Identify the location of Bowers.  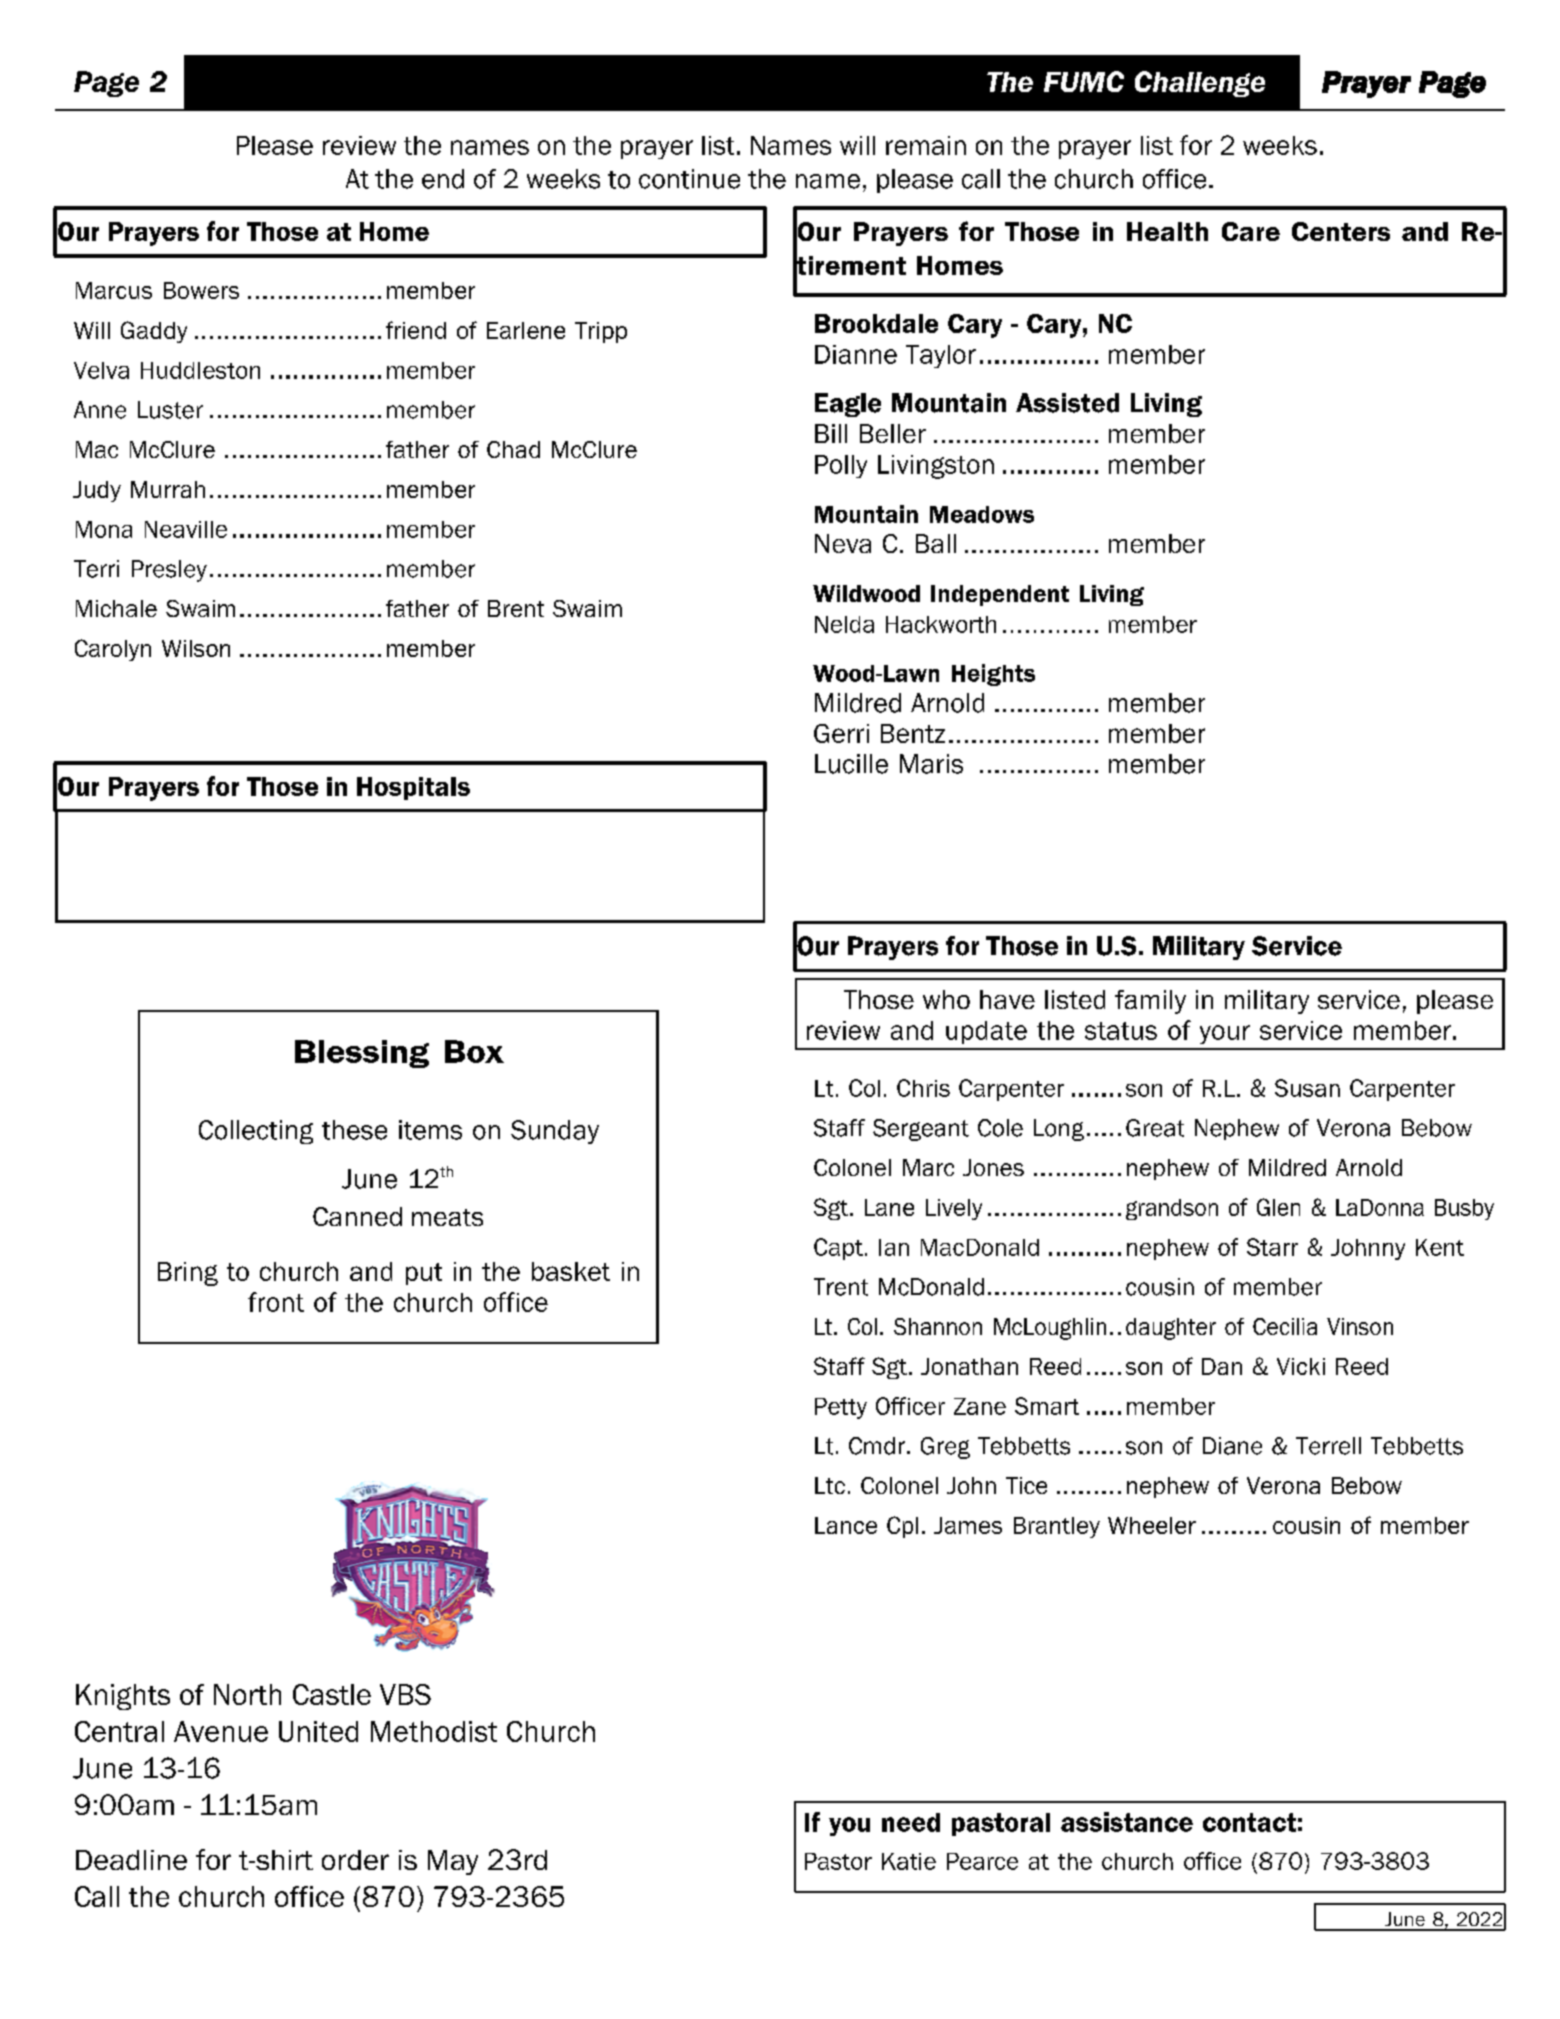
(201, 290).
